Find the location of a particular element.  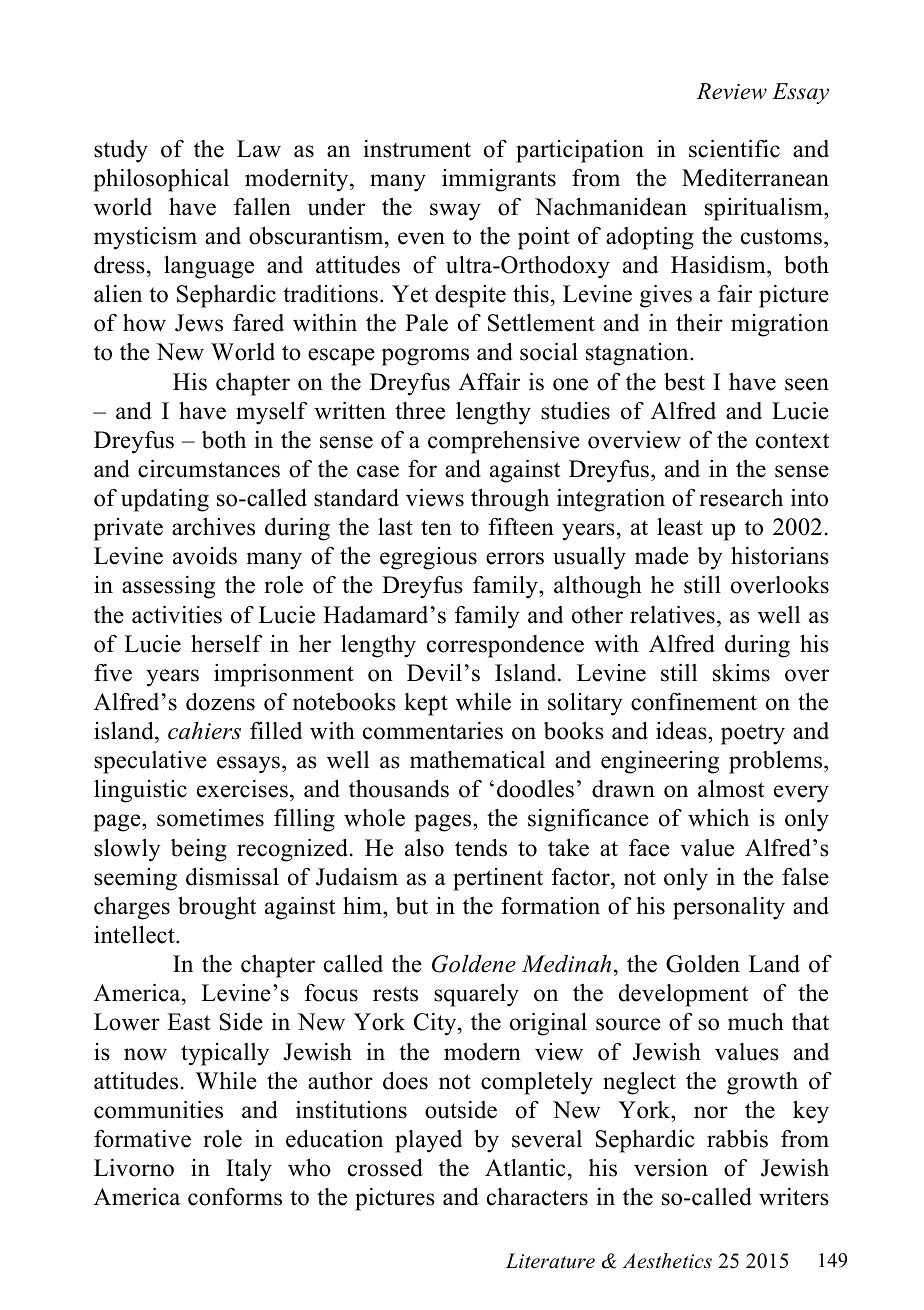

pertinent is located at coordinates (498, 879).
